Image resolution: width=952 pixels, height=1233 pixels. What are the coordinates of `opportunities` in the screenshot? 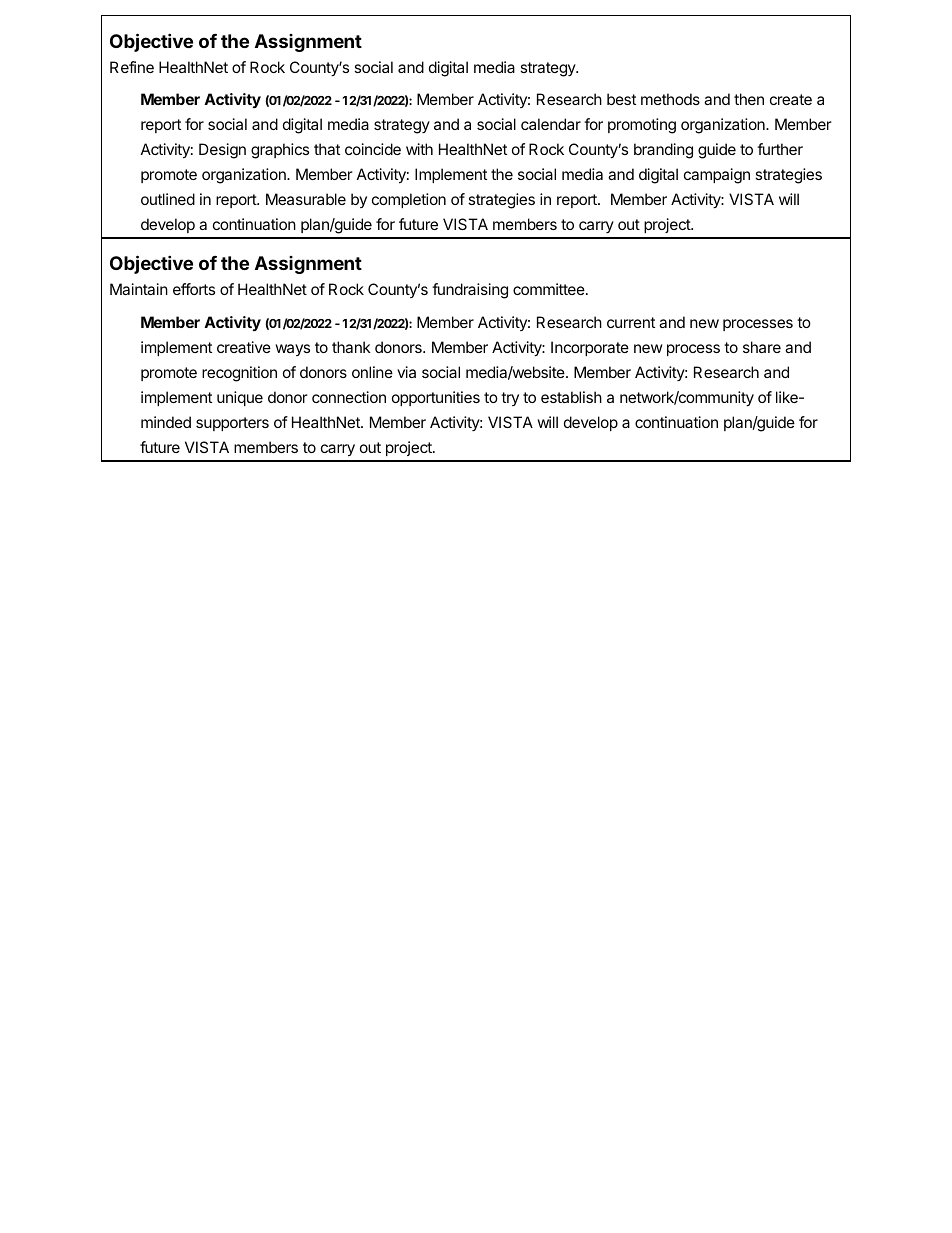 It's located at (436, 398).
